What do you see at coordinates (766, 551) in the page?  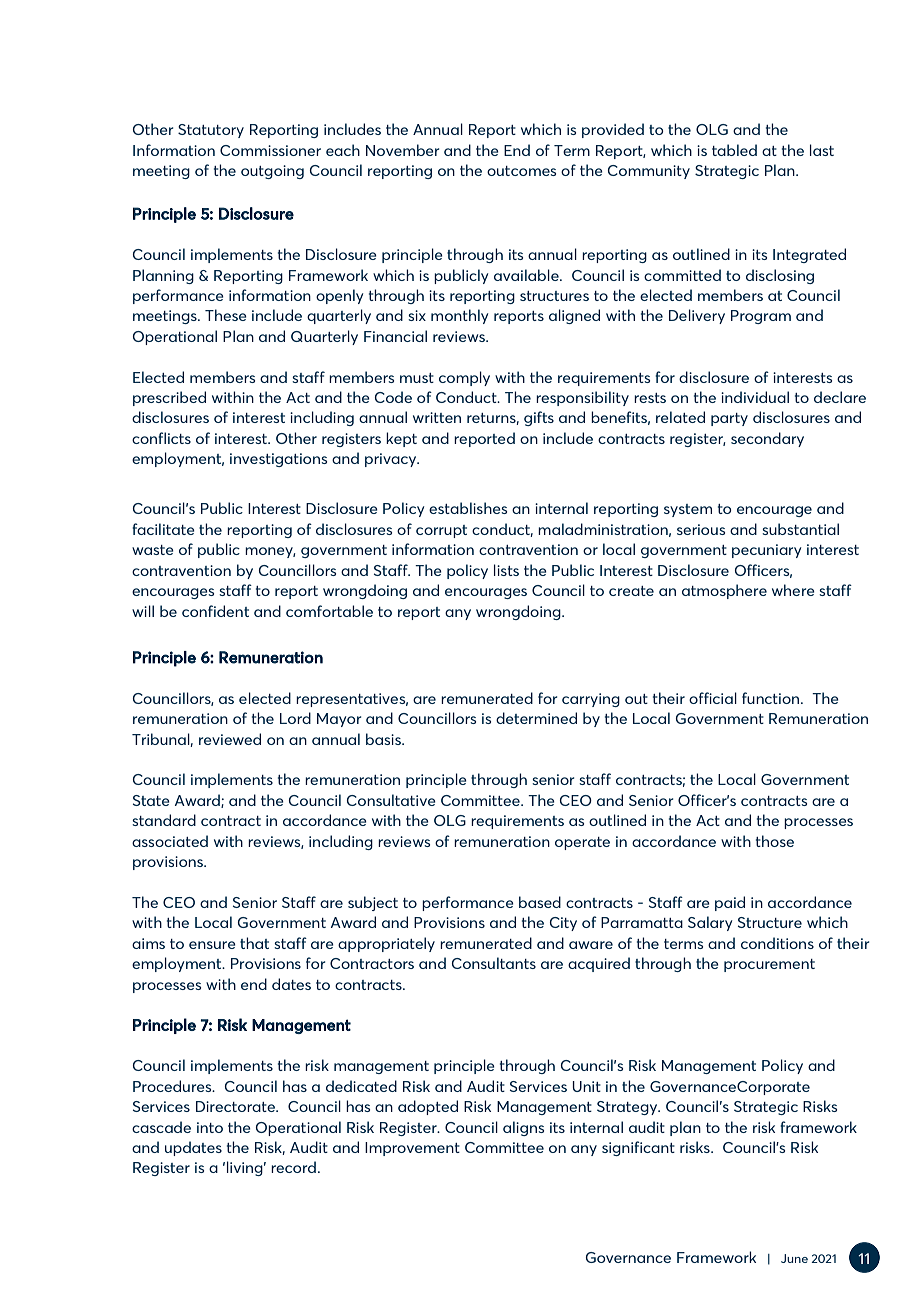 I see `pecuniary` at bounding box center [766, 551].
